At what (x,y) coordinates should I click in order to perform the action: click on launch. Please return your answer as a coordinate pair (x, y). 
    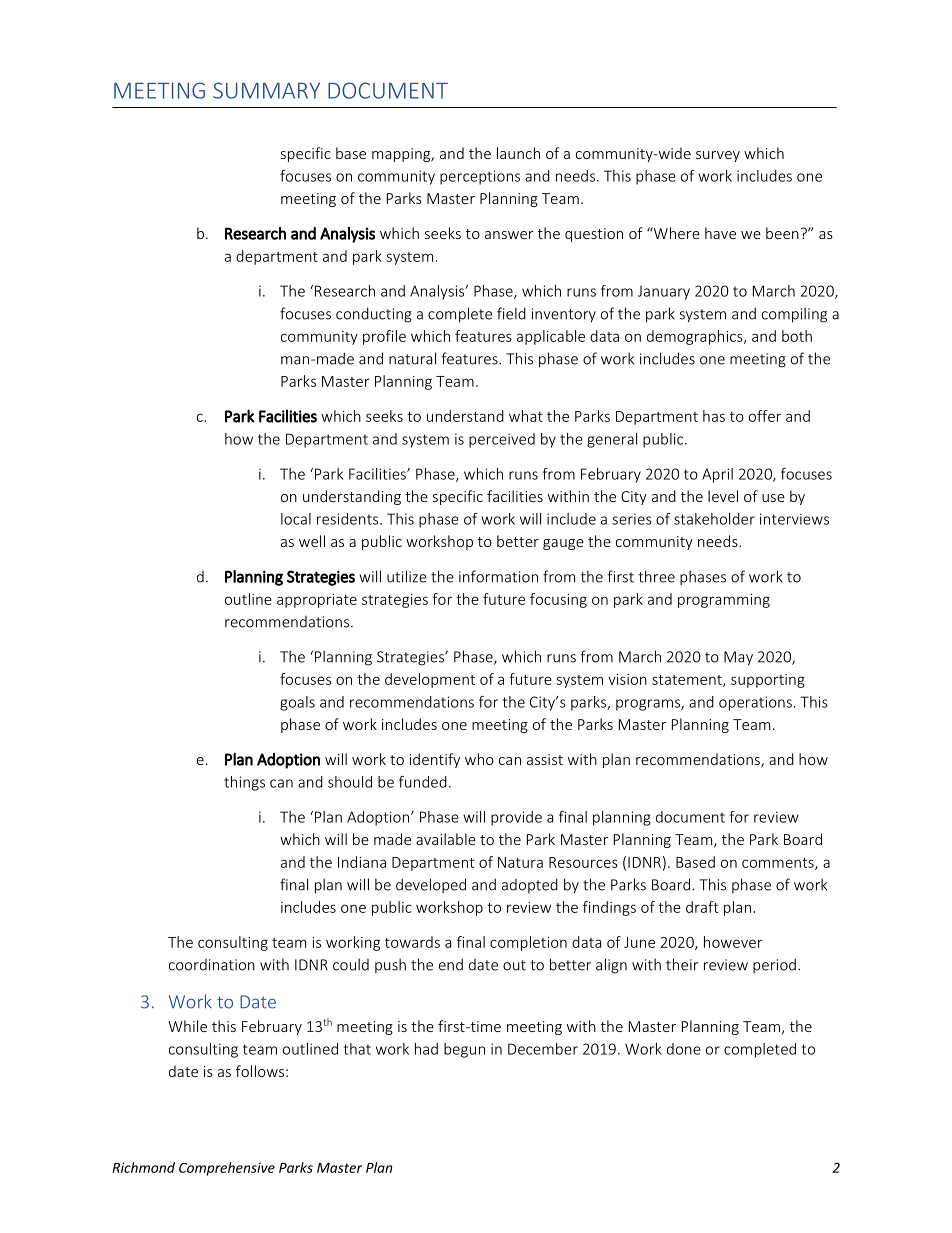
    Looking at the image, I should click on (518, 153).
